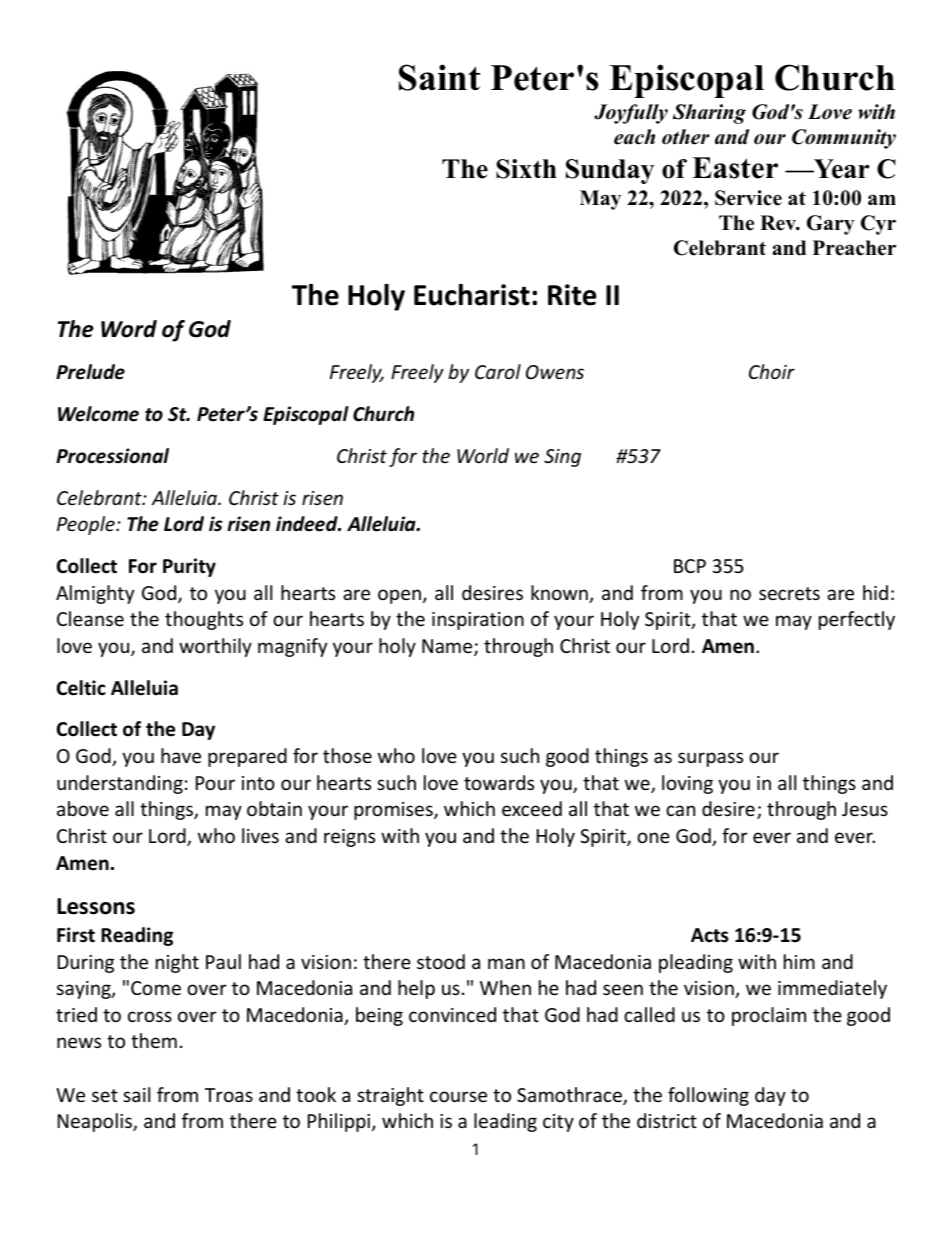 The width and height of the screenshot is (952, 1233). What do you see at coordinates (439, 77) in the screenshot?
I see `Saint` at bounding box center [439, 77].
